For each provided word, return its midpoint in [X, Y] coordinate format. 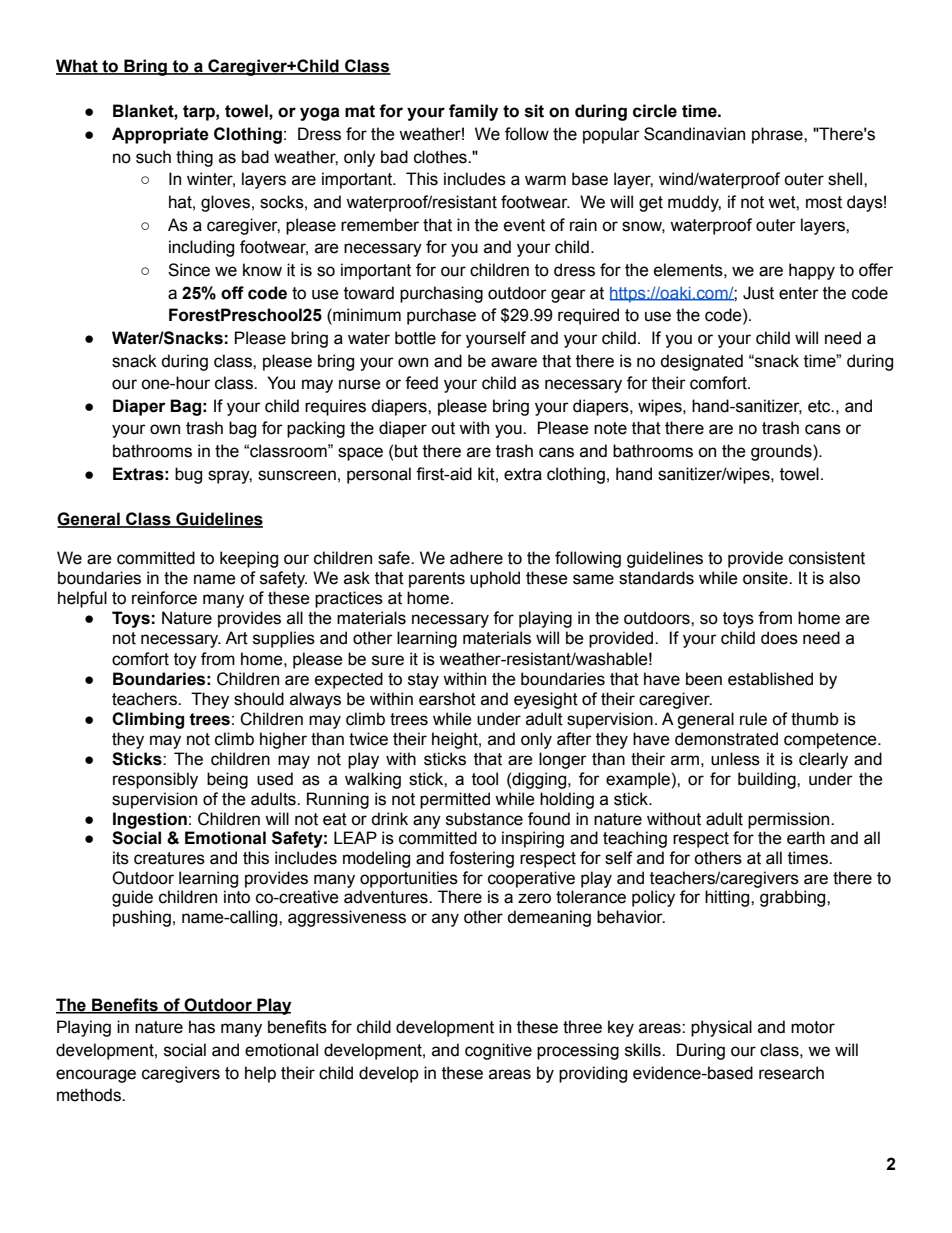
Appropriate [160, 135]
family [473, 112]
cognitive [498, 1051]
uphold [495, 579]
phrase [778, 135]
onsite [766, 578]
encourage [96, 1076]
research [791, 1073]
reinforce [164, 598]
